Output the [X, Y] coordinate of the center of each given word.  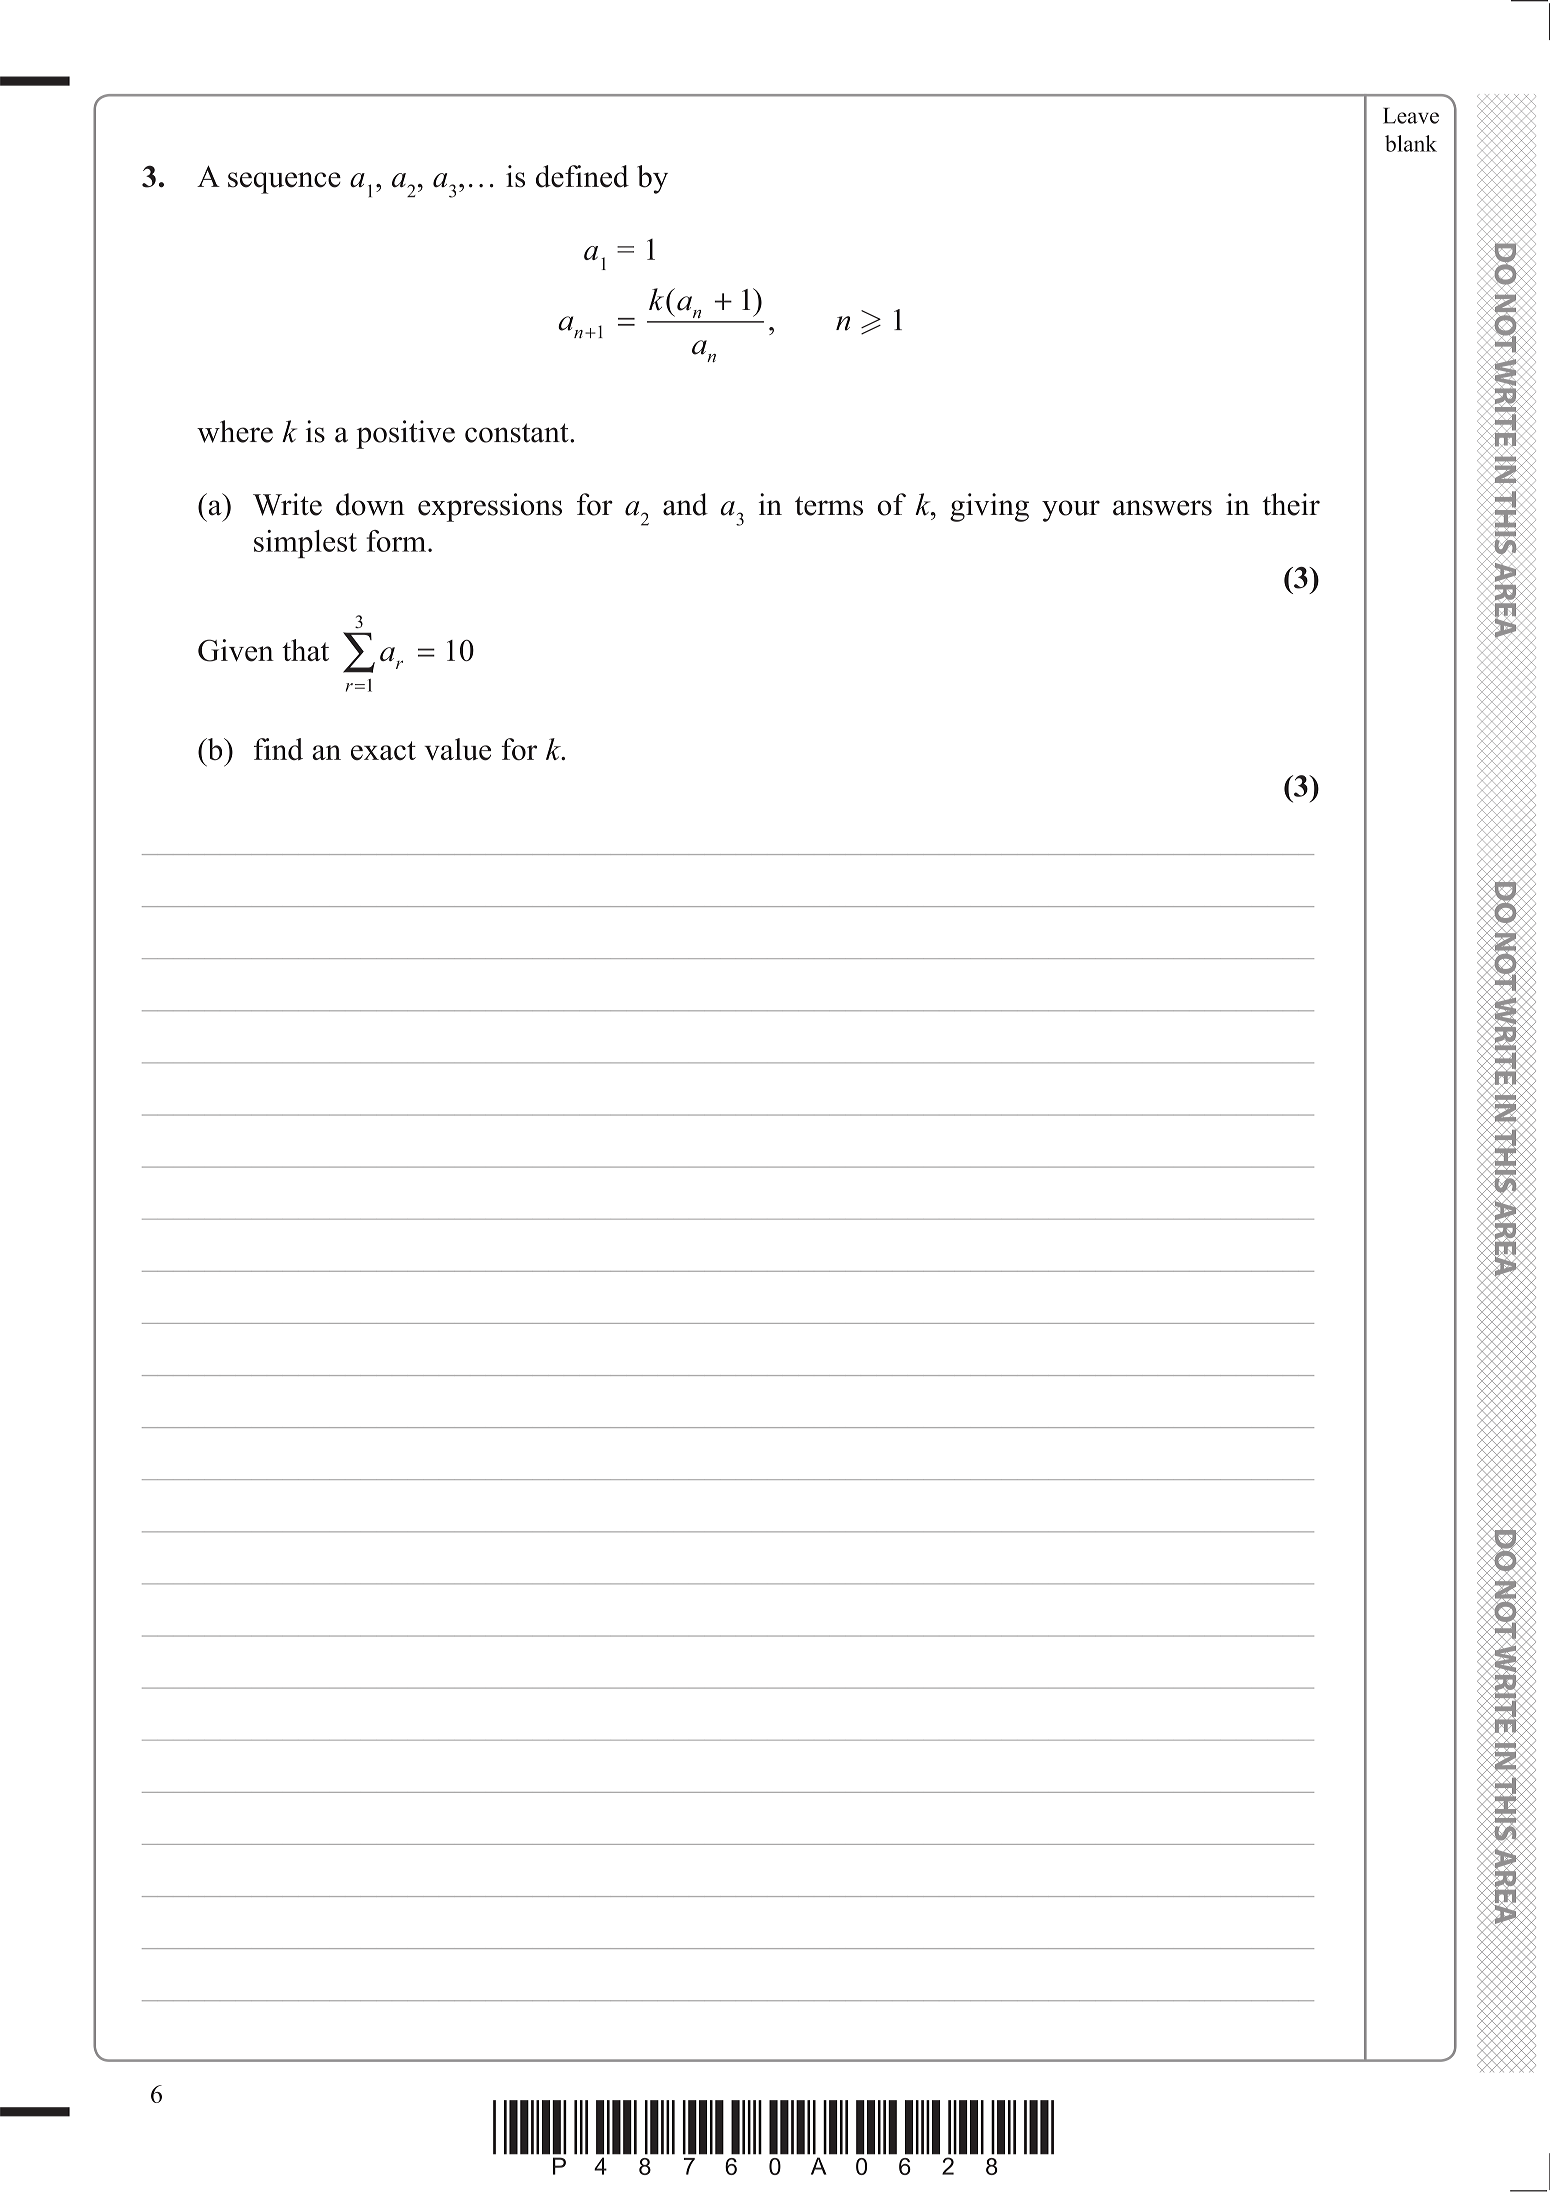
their [1291, 504]
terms [829, 506]
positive [405, 434]
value [457, 749]
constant [518, 433]
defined [582, 176]
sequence [284, 183]
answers [1162, 508]
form [397, 541]
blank [1411, 143]
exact [383, 750]
